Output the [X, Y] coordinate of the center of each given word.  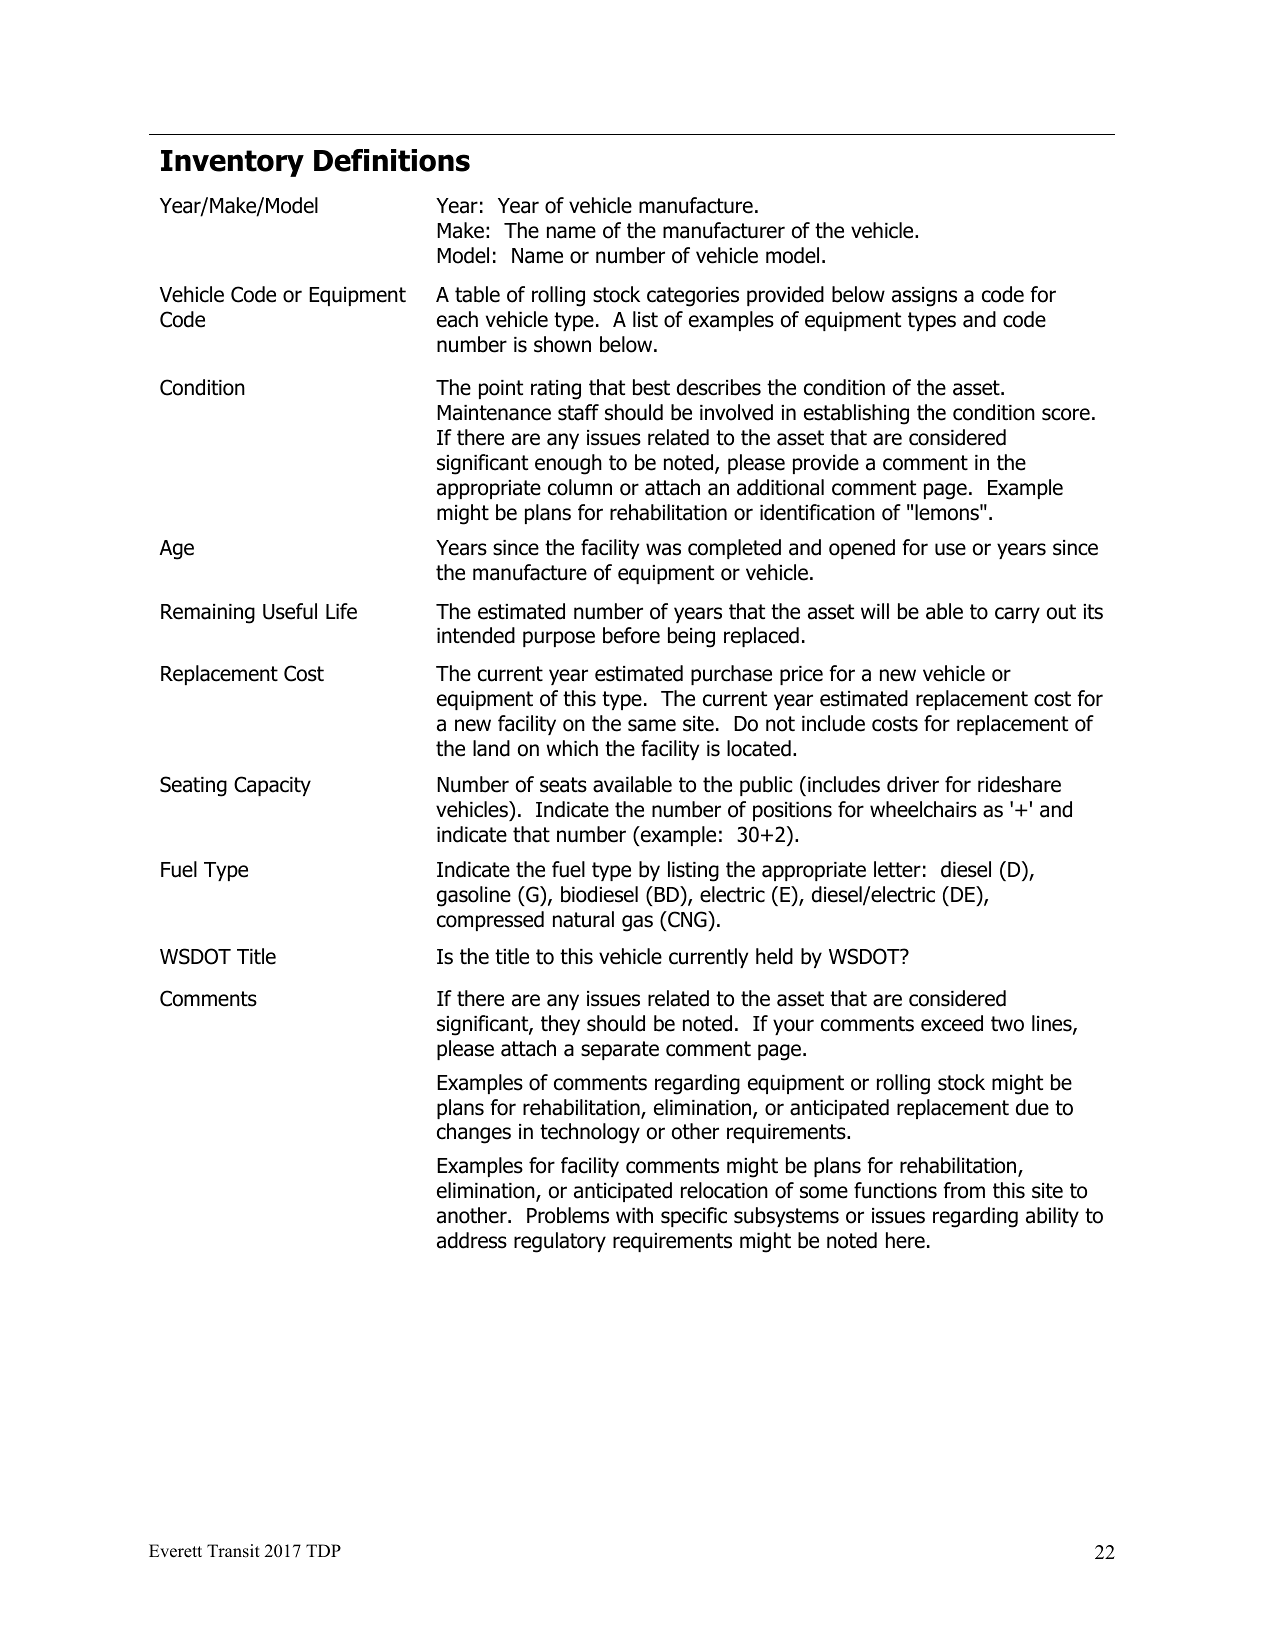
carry [1017, 615]
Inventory [232, 163]
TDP [323, 1550]
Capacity [272, 786]
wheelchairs [923, 809]
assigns [924, 297]
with [634, 1215]
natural [583, 919]
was [663, 549]
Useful [290, 611]
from [964, 1190]
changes [474, 1133]
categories [693, 297]
